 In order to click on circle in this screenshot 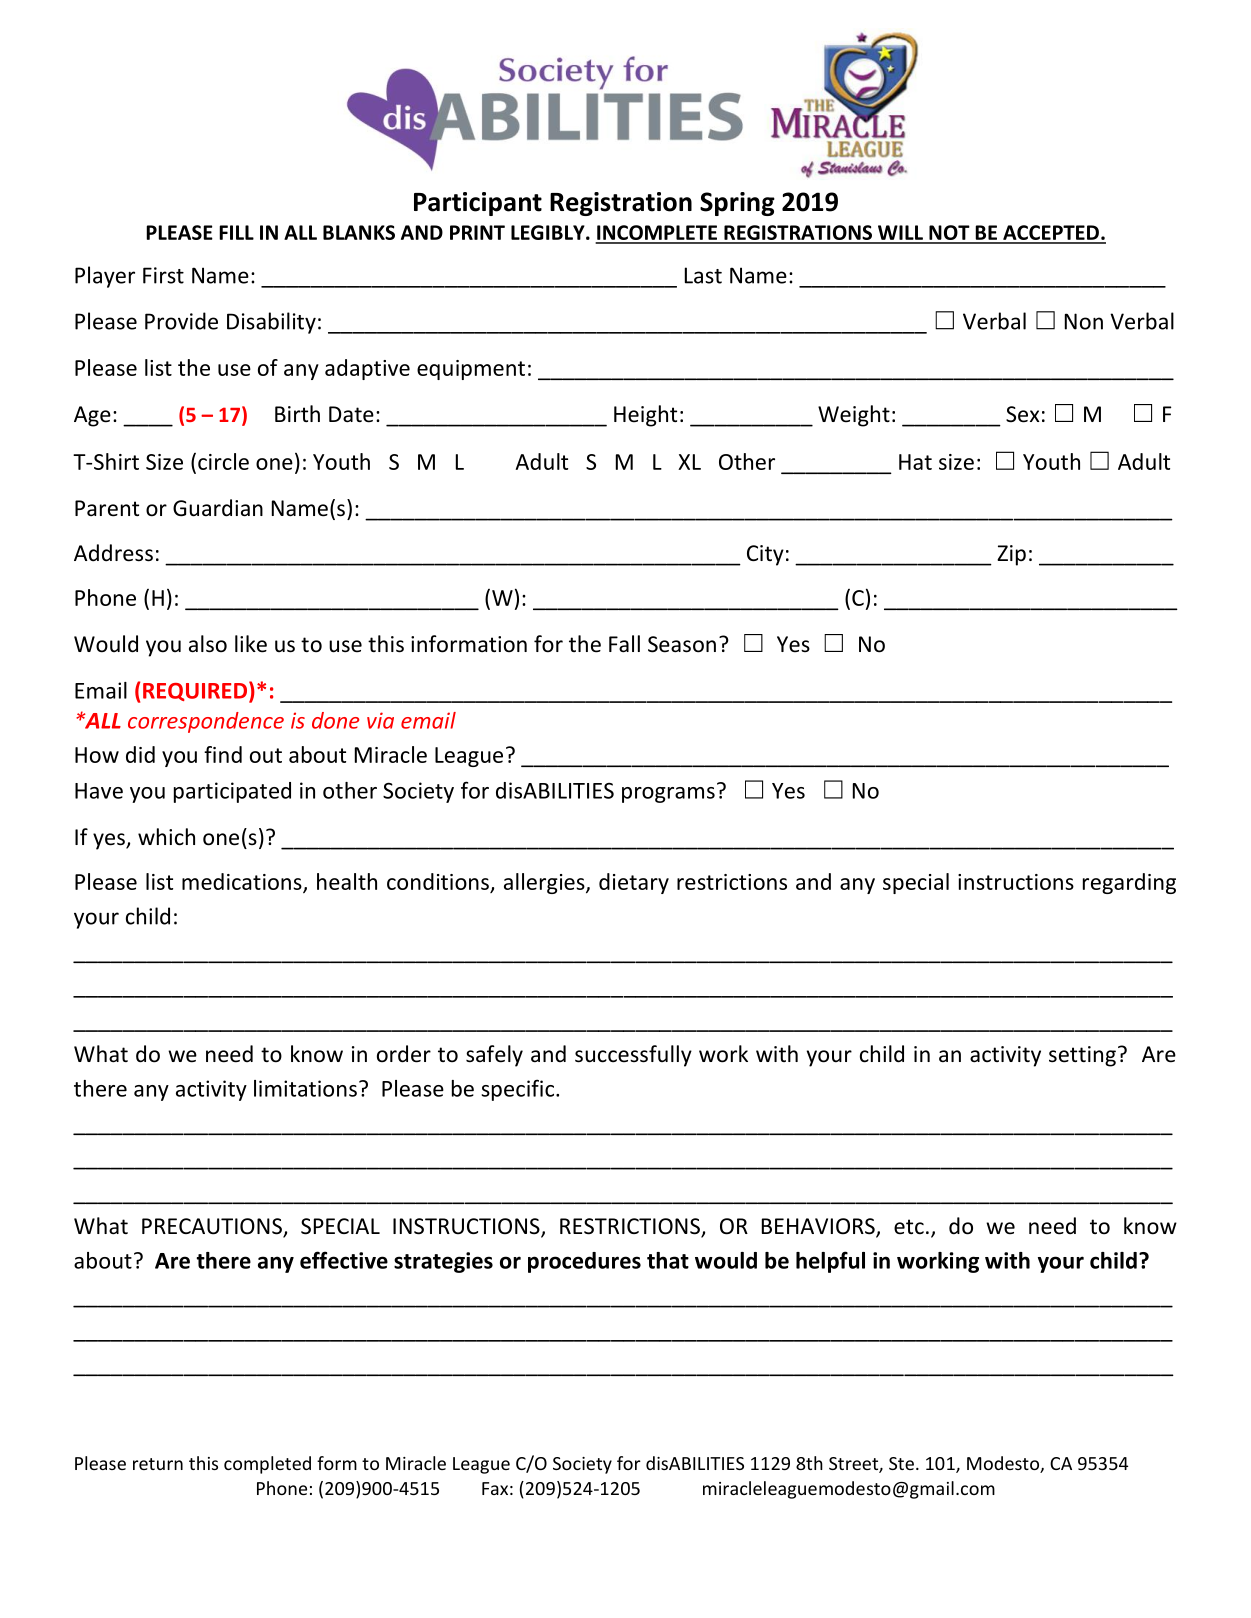, I will do `click(223, 461)`.
